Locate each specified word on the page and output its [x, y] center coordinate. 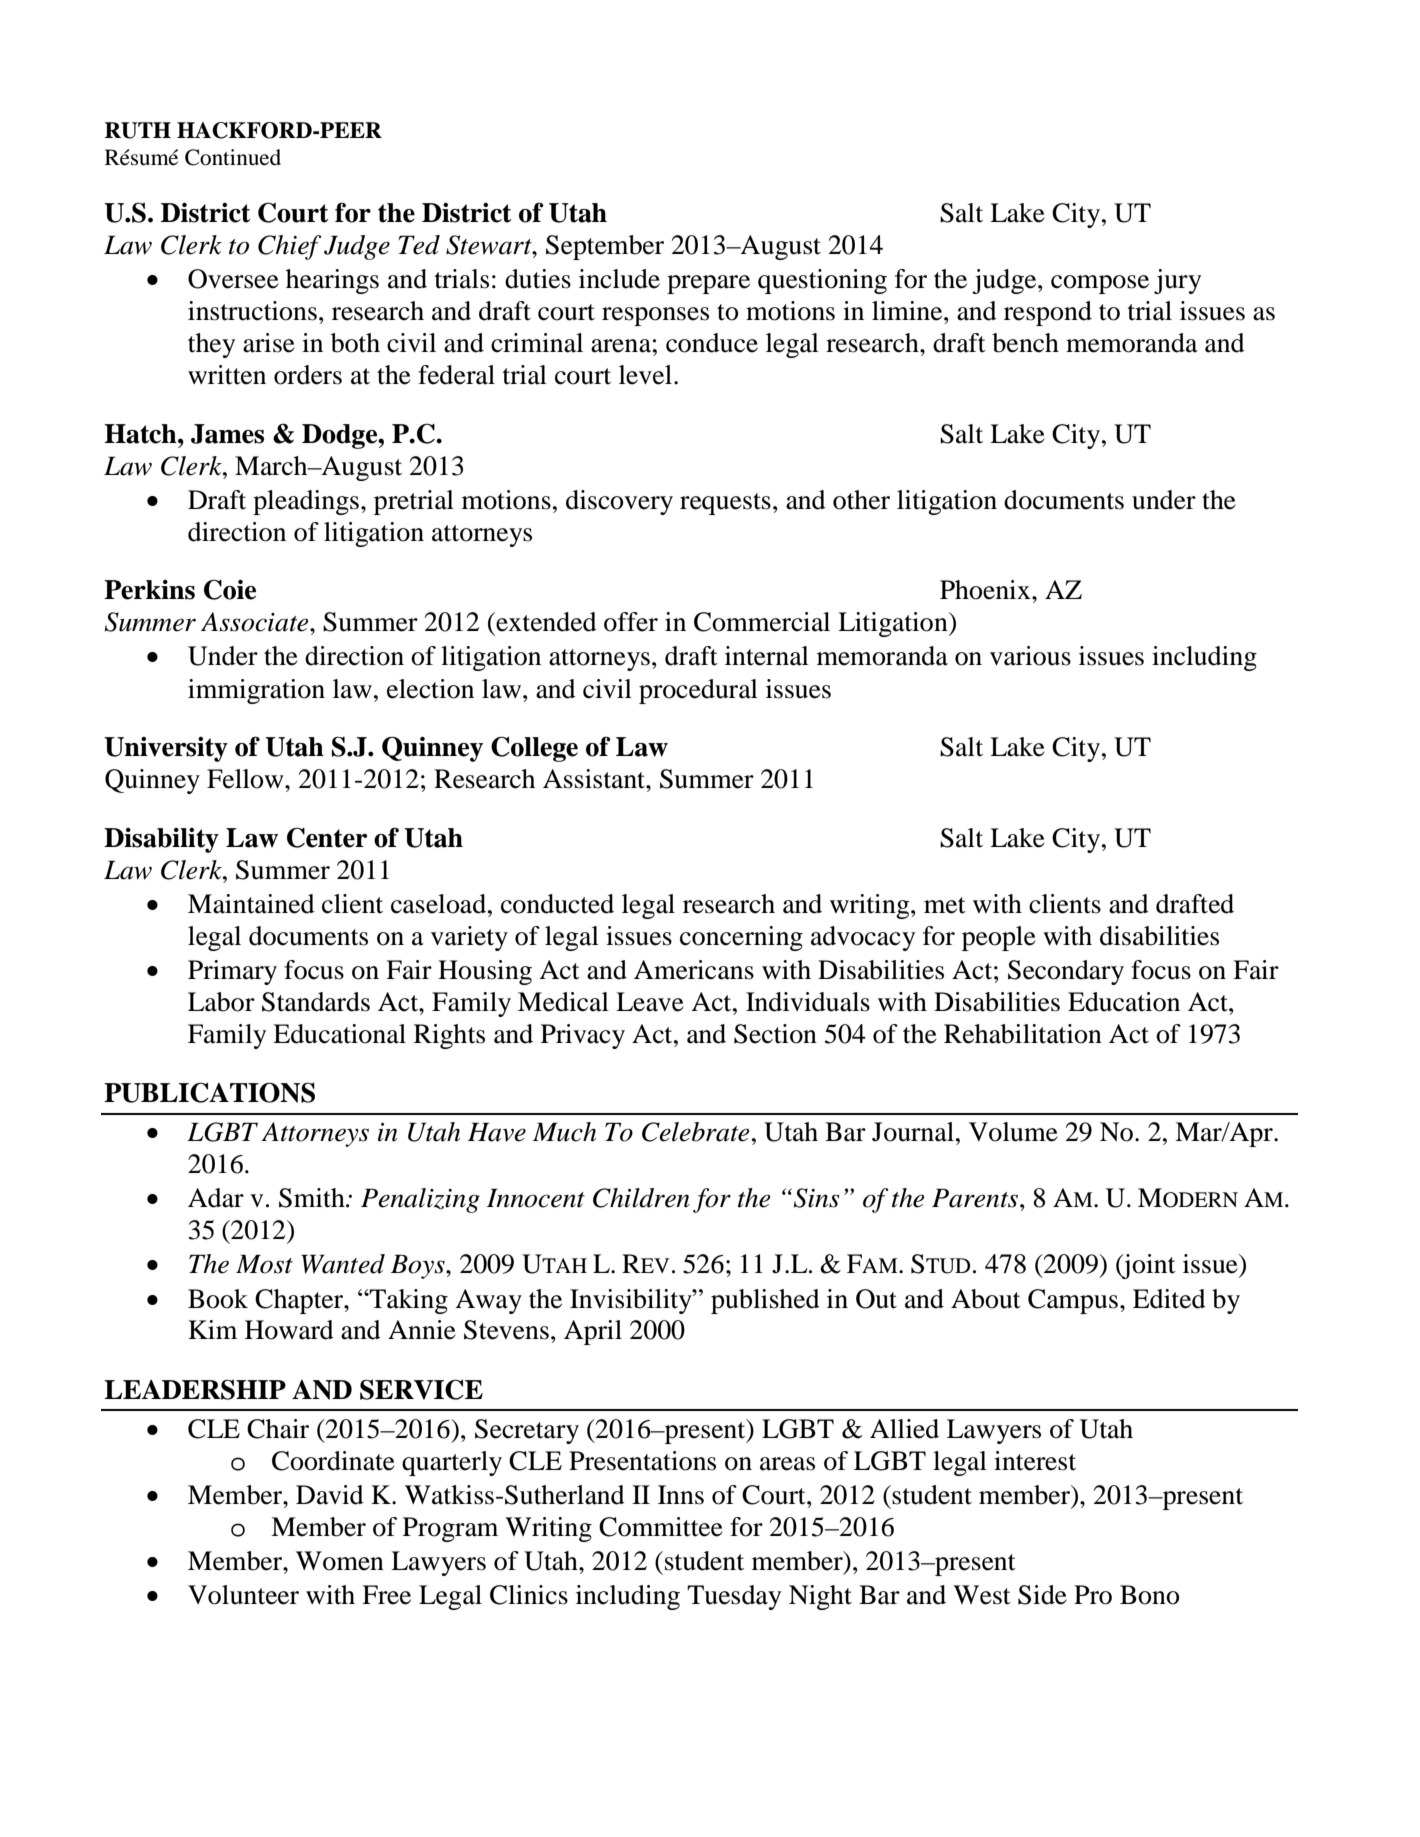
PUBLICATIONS [209, 1092]
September [605, 247]
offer [631, 622]
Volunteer [243, 1595]
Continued [233, 157]
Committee [661, 1527]
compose [1100, 284]
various [1030, 656]
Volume [1013, 1132]
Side [1042, 1595]
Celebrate [695, 1132]
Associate [256, 622]
